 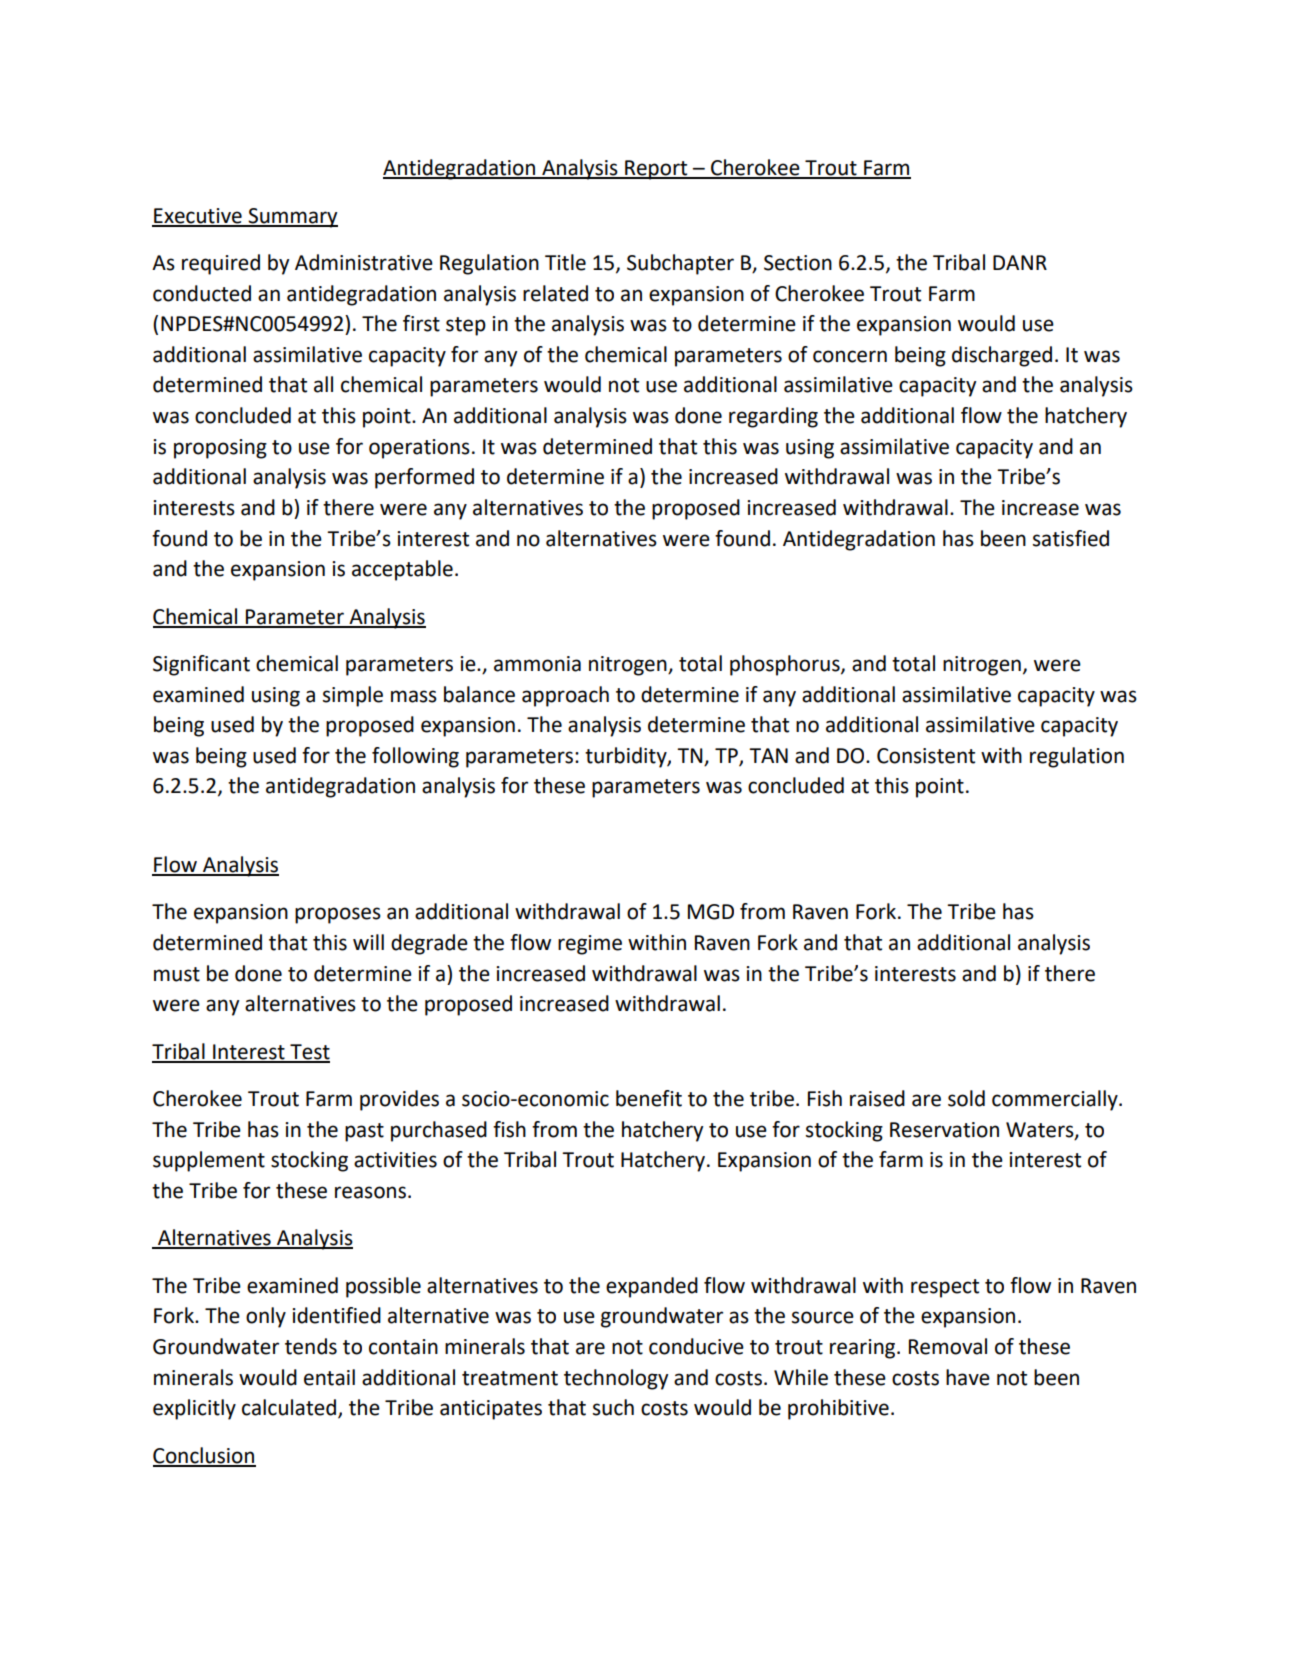 What do you see at coordinates (537, 664) in the image?
I see `ammonia` at bounding box center [537, 664].
